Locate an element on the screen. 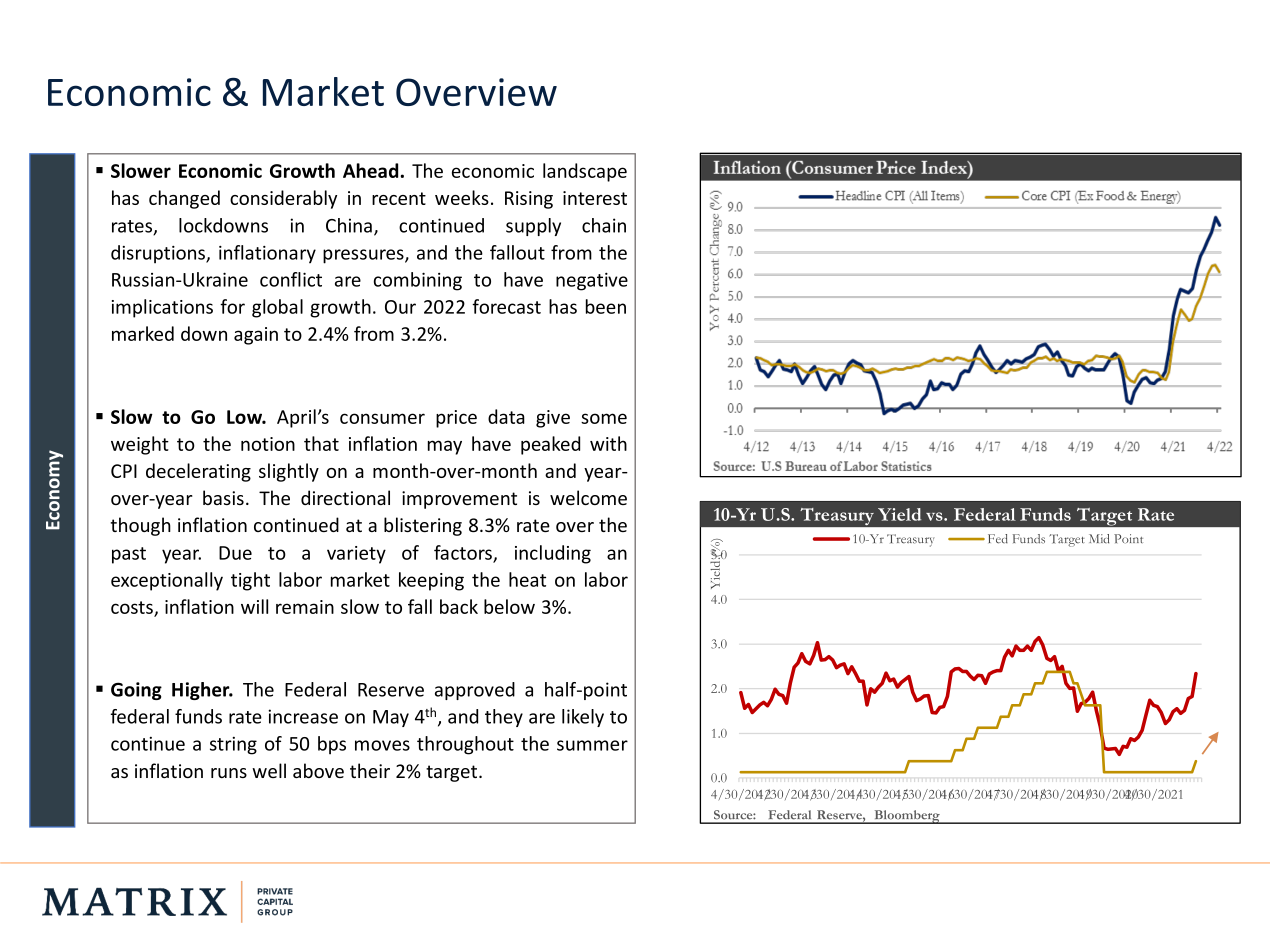 This screenshot has height=952, width=1270. likely is located at coordinates (583, 718).
